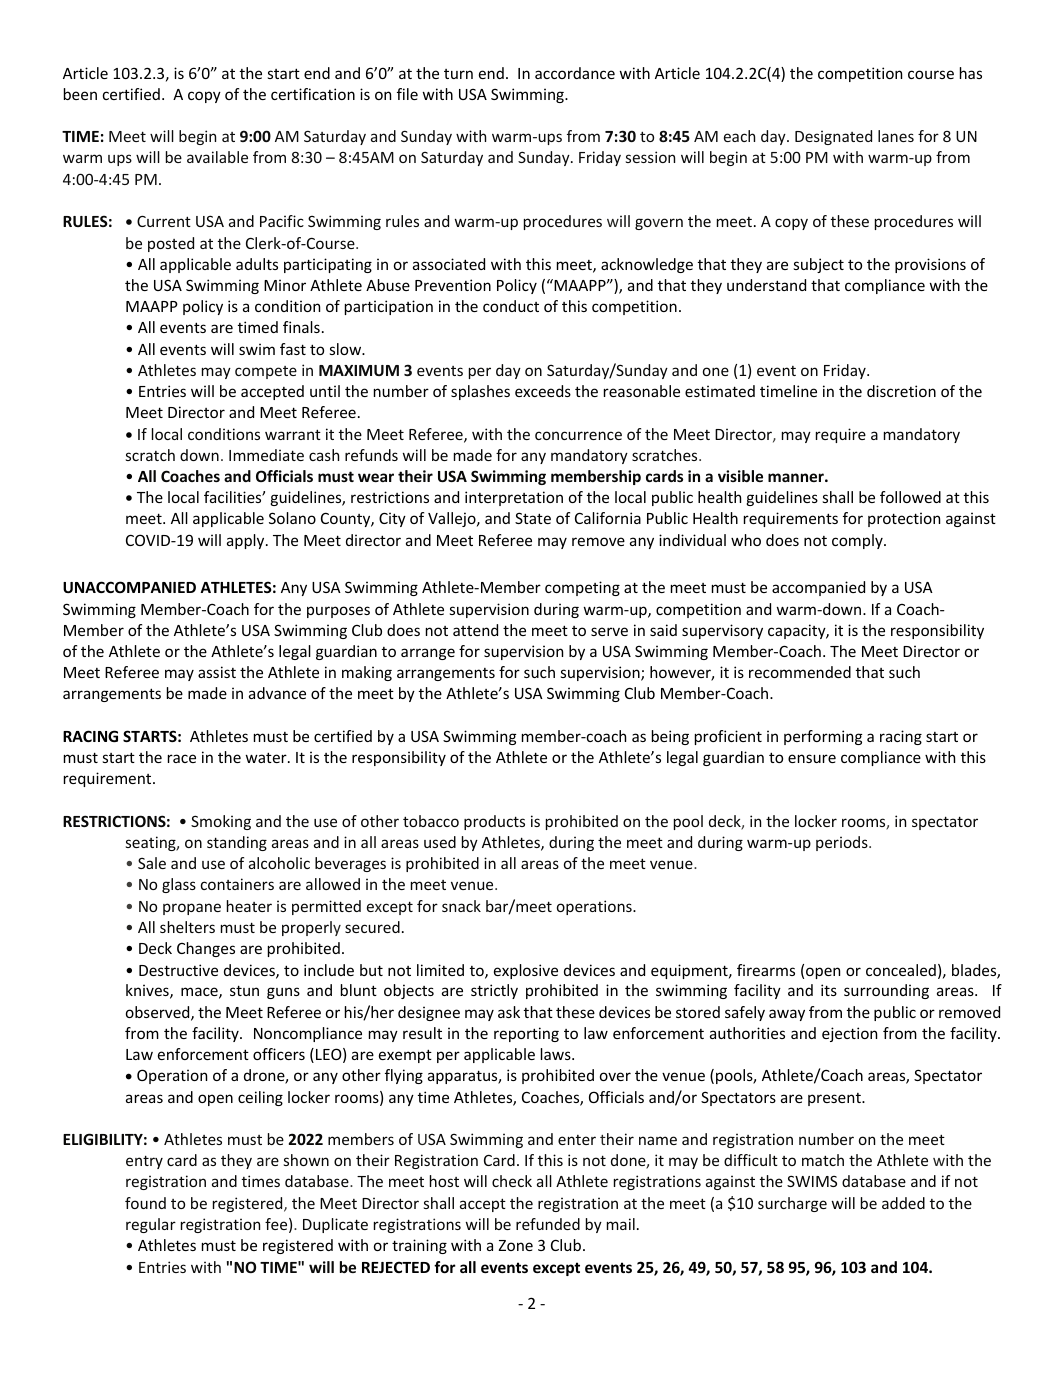 The width and height of the image is (1064, 1377). I want to click on accordance, so click(575, 73).
